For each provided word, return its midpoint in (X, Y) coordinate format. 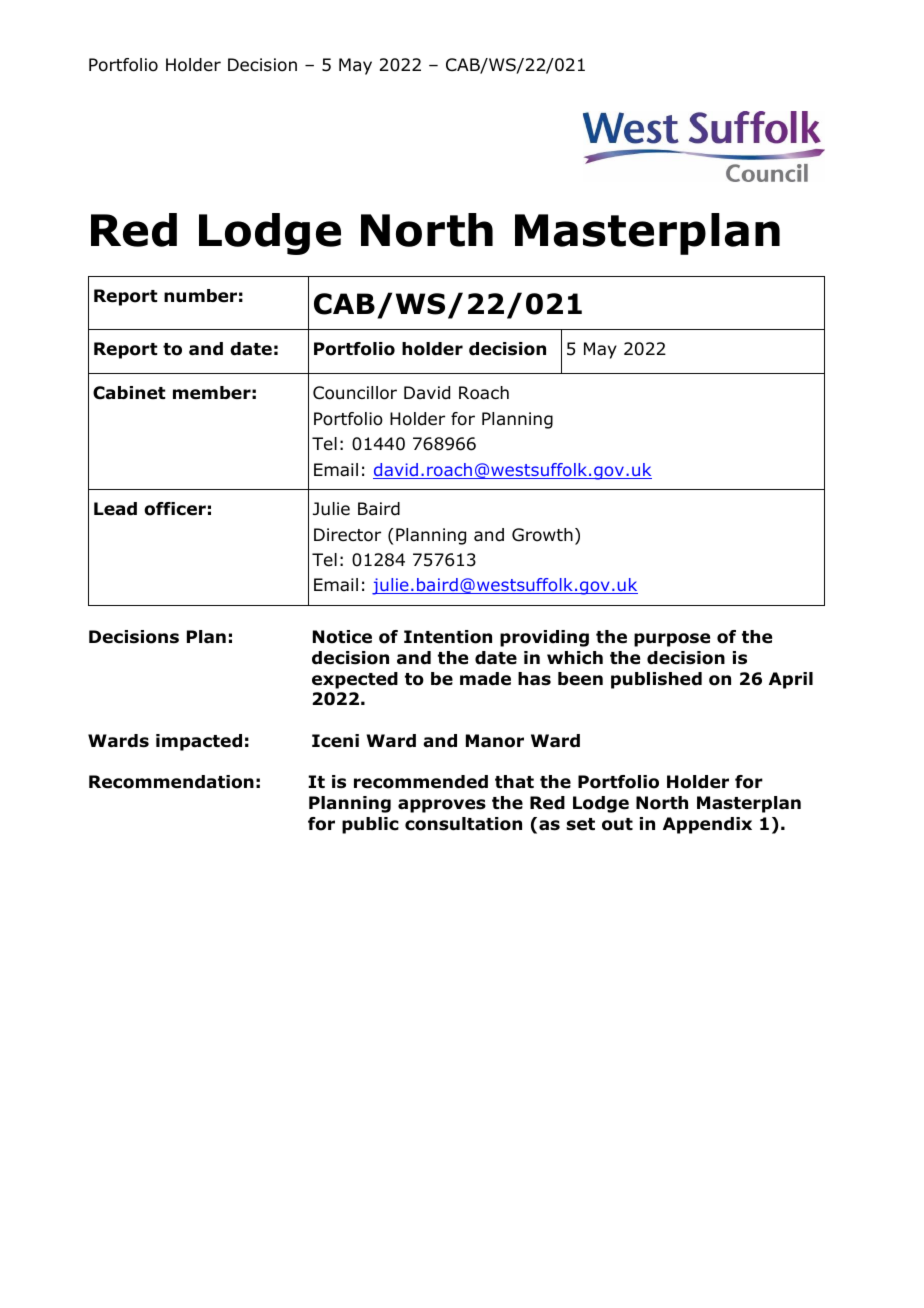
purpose (672, 640)
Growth (542, 535)
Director (347, 535)
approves (442, 806)
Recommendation (171, 782)
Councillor (355, 393)
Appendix (707, 825)
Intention (448, 637)
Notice (342, 637)
